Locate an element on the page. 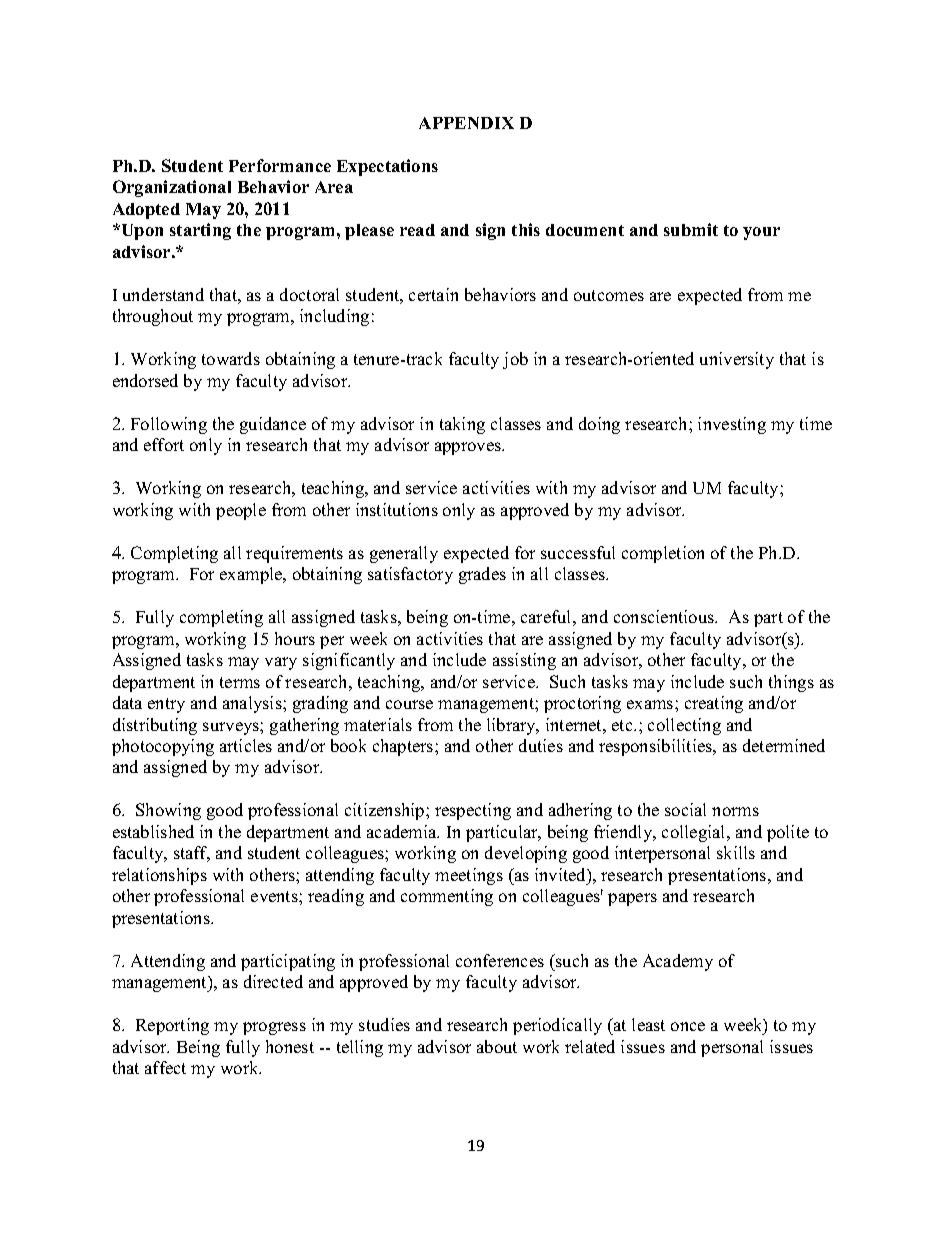 This document has height=1233, width=952. Reporting is located at coordinates (172, 1026).
